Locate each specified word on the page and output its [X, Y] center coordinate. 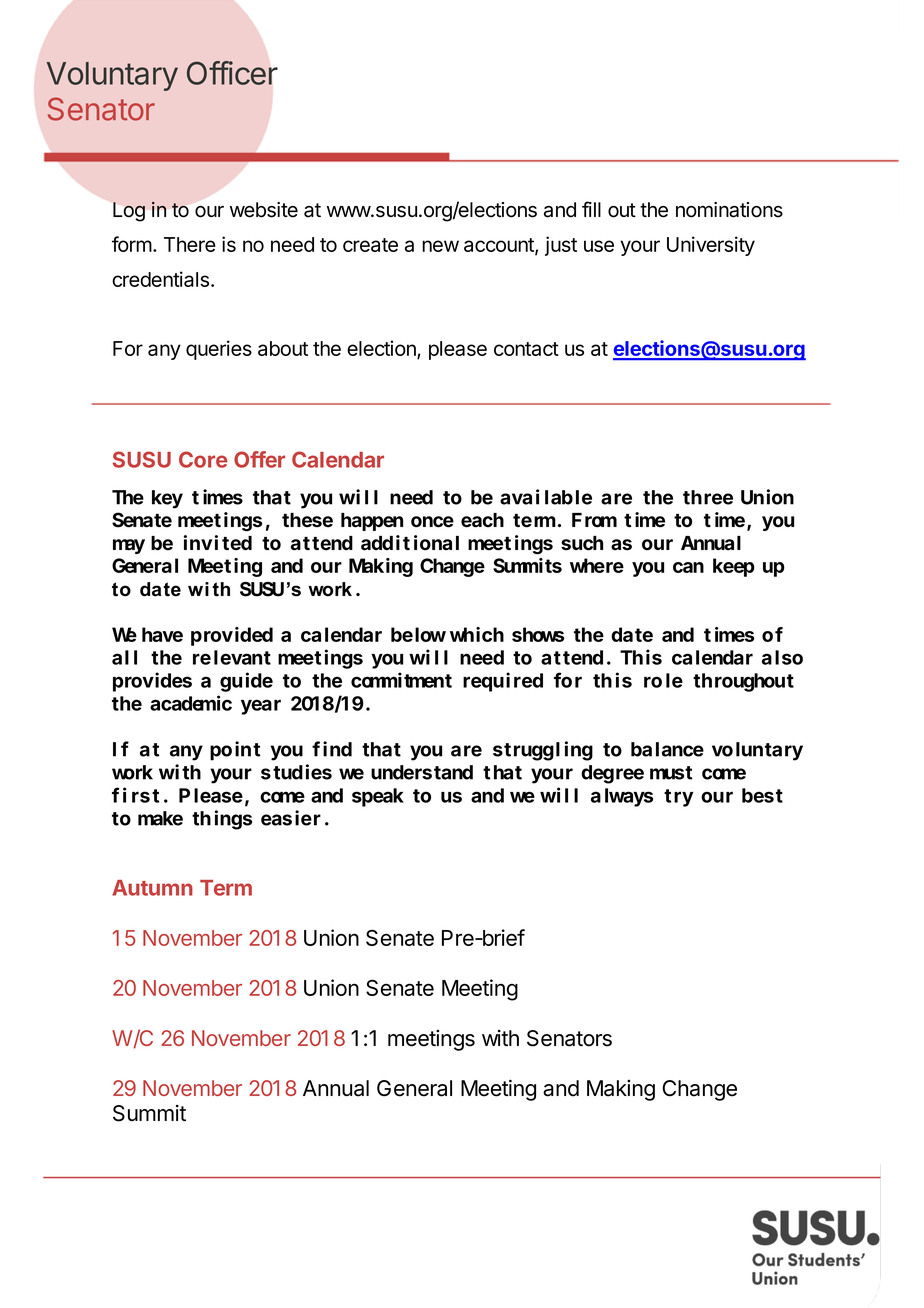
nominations [729, 210]
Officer [232, 73]
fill [591, 209]
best [762, 795]
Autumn [152, 888]
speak [378, 797]
